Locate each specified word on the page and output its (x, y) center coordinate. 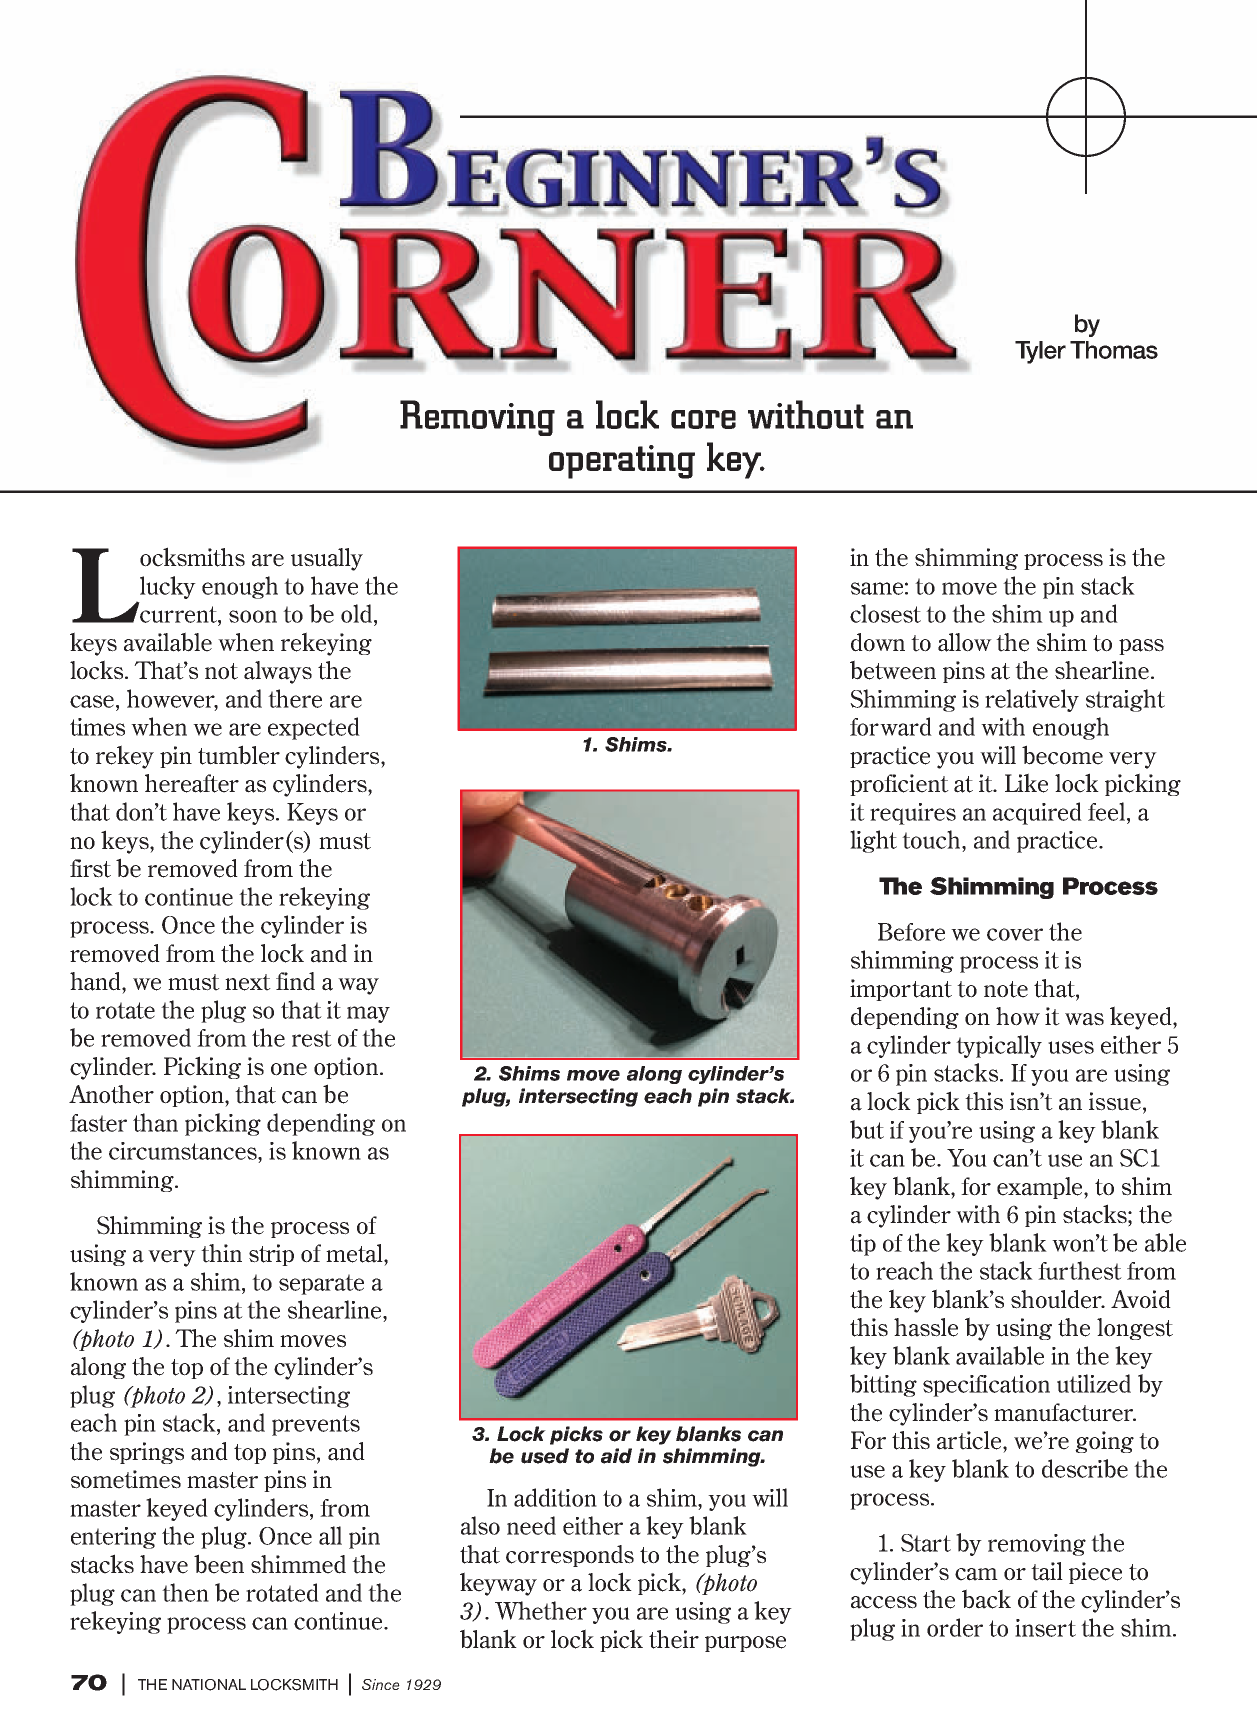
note (1006, 989)
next (248, 982)
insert (1045, 1628)
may (368, 1014)
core (703, 419)
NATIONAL (209, 1685)
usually (327, 559)
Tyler (1040, 352)
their (674, 1639)
